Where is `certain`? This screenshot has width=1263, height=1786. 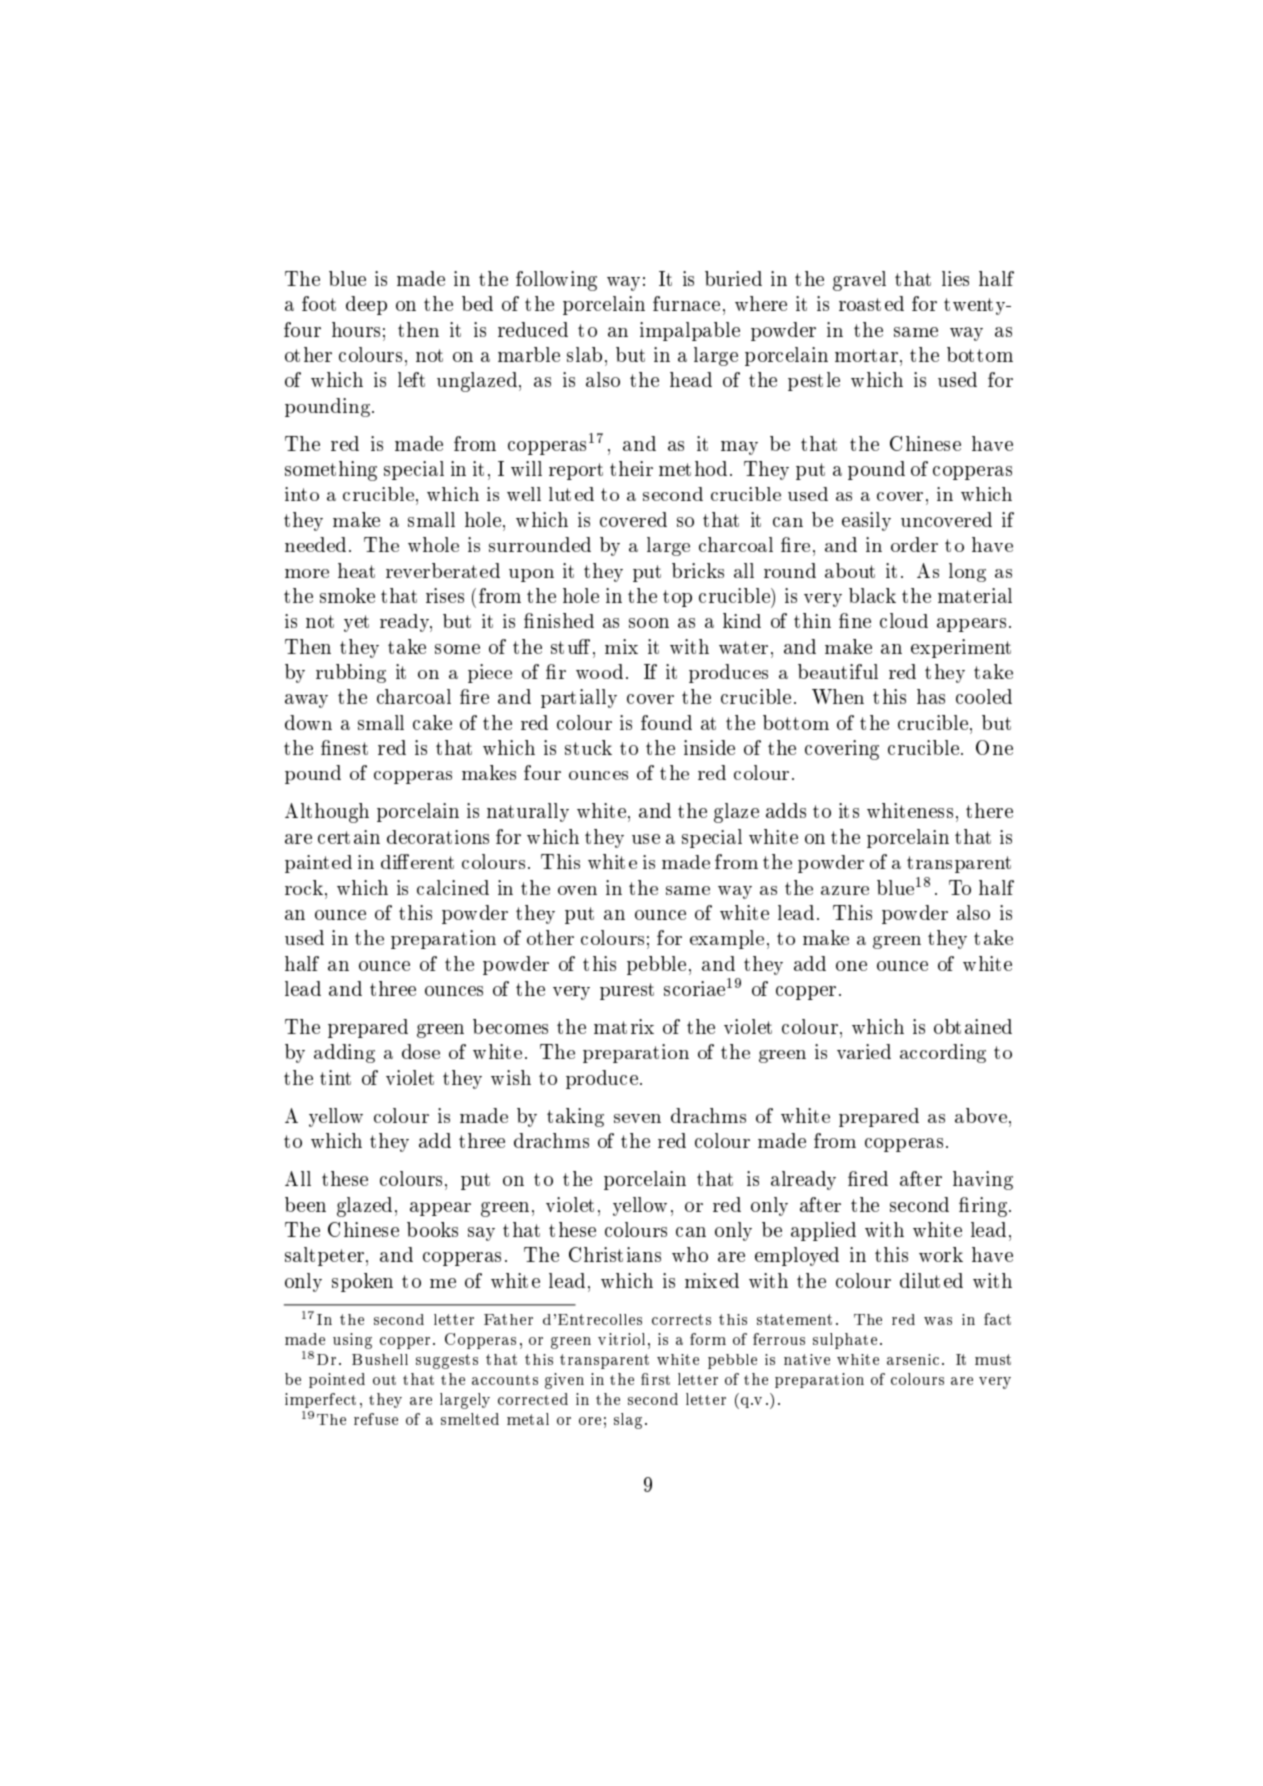
certain is located at coordinates (349, 837).
